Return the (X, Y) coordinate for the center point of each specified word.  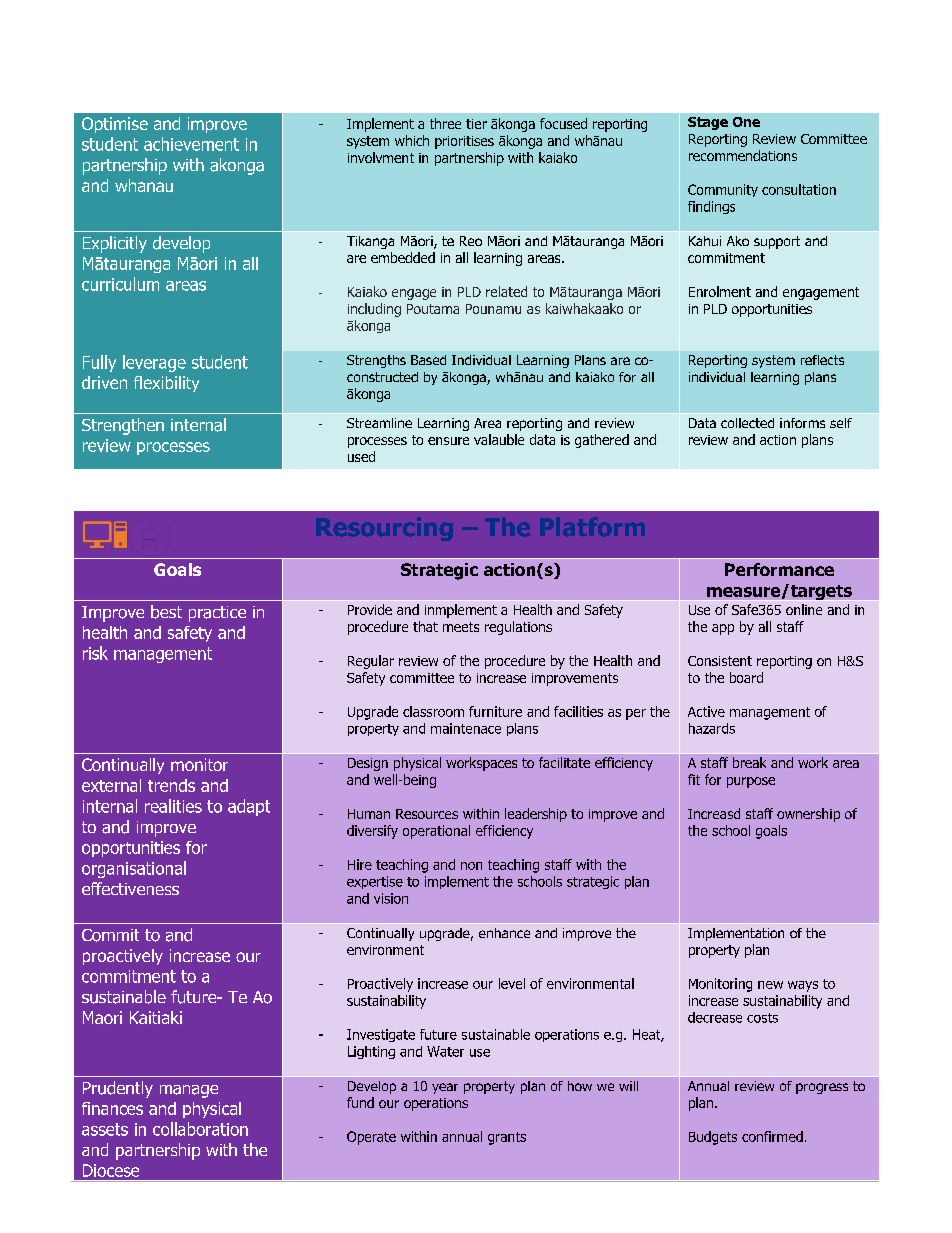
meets (461, 627)
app (723, 629)
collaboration (200, 1129)
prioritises (464, 142)
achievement (191, 144)
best (166, 612)
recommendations (743, 155)
